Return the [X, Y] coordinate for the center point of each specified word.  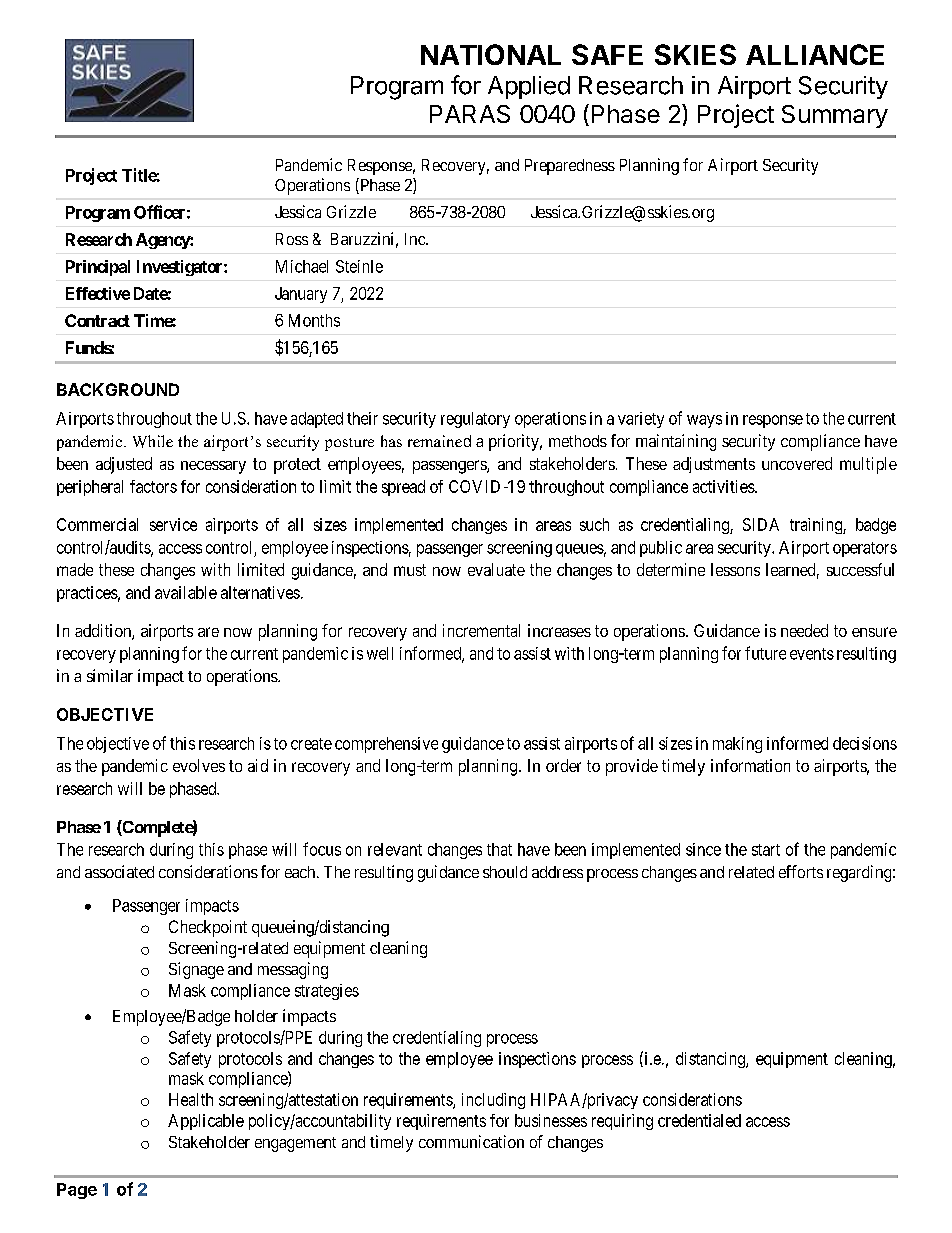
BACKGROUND [118, 389]
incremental [481, 630]
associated [119, 871]
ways [704, 421]
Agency [163, 241]
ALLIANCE [815, 54]
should [505, 872]
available [186, 592]
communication [471, 1141]
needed [804, 630]
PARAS [470, 114]
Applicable [206, 1122]
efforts [801, 871]
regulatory [475, 420]
